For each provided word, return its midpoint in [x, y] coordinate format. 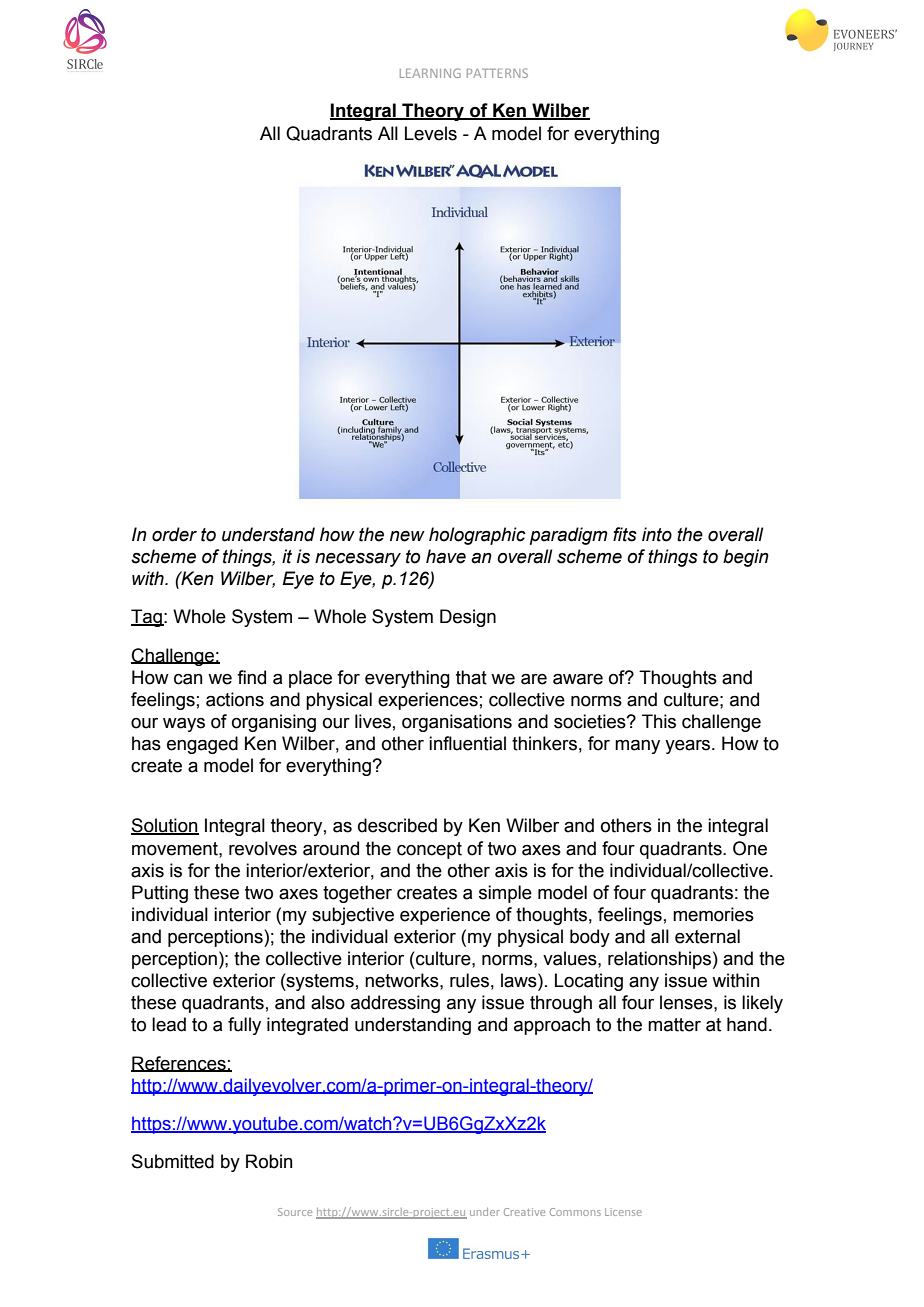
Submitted [173, 1161]
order [174, 534]
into [657, 534]
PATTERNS [497, 73]
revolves [263, 848]
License [623, 1212]
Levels [431, 133]
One [750, 848]
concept [429, 850]
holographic [477, 536]
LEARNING [430, 73]
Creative [524, 1212]
